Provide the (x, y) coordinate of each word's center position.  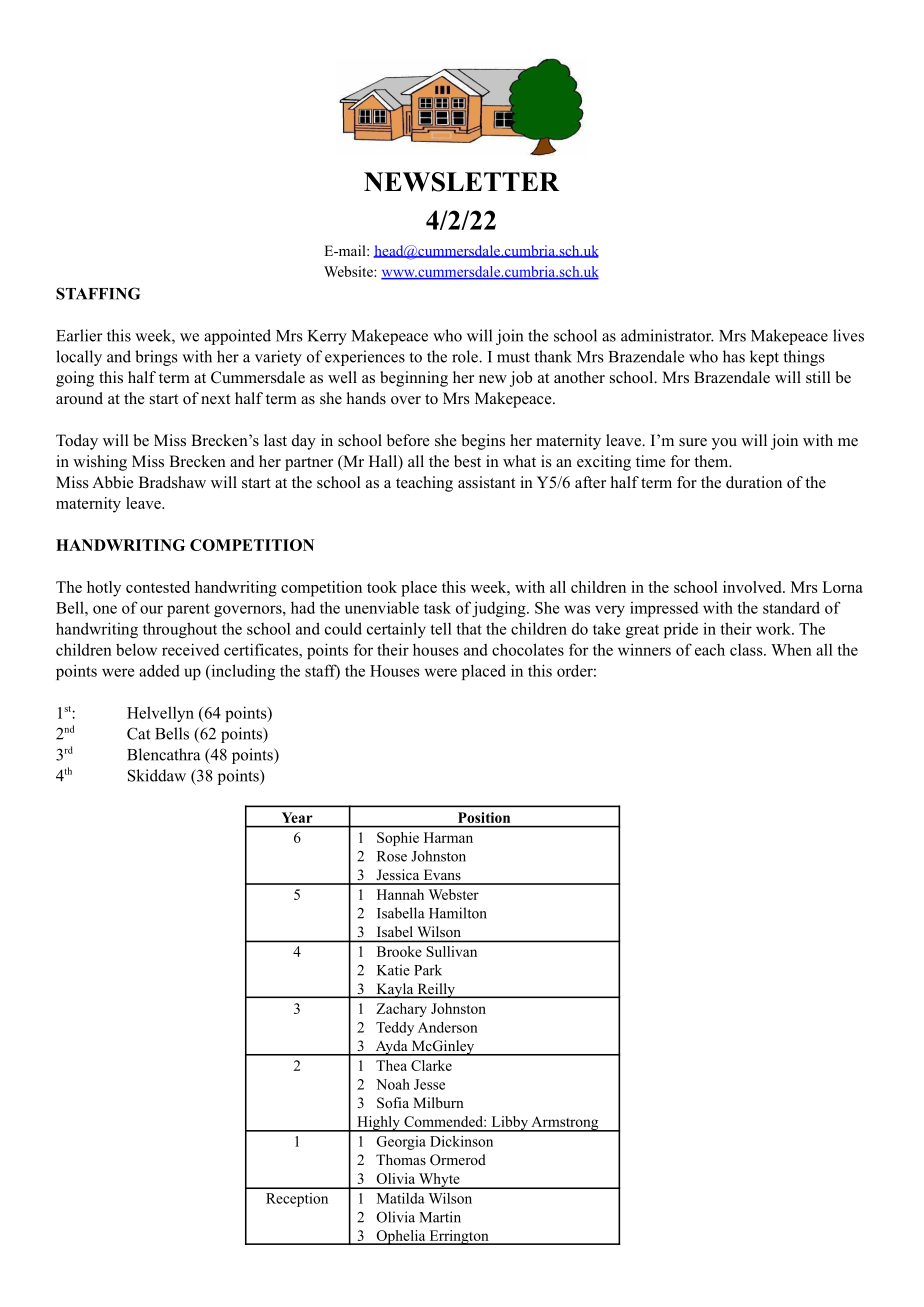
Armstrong (565, 1124)
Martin (440, 1217)
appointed (237, 337)
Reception (297, 1200)
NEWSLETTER (462, 182)
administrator (667, 335)
